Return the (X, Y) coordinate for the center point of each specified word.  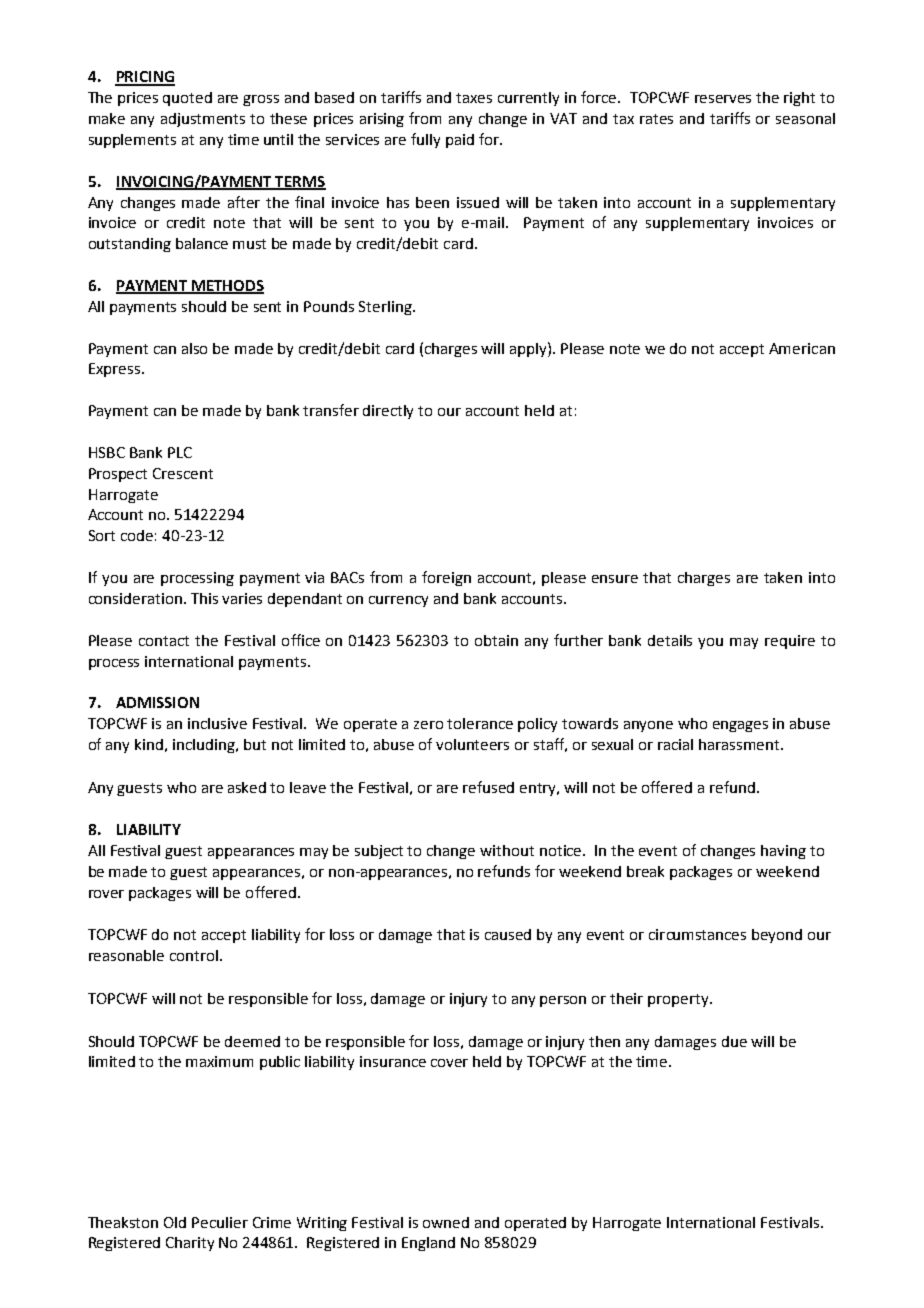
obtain (496, 640)
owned (446, 1222)
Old (175, 1222)
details (670, 640)
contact (164, 641)
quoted (187, 99)
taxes (474, 98)
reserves (723, 99)
